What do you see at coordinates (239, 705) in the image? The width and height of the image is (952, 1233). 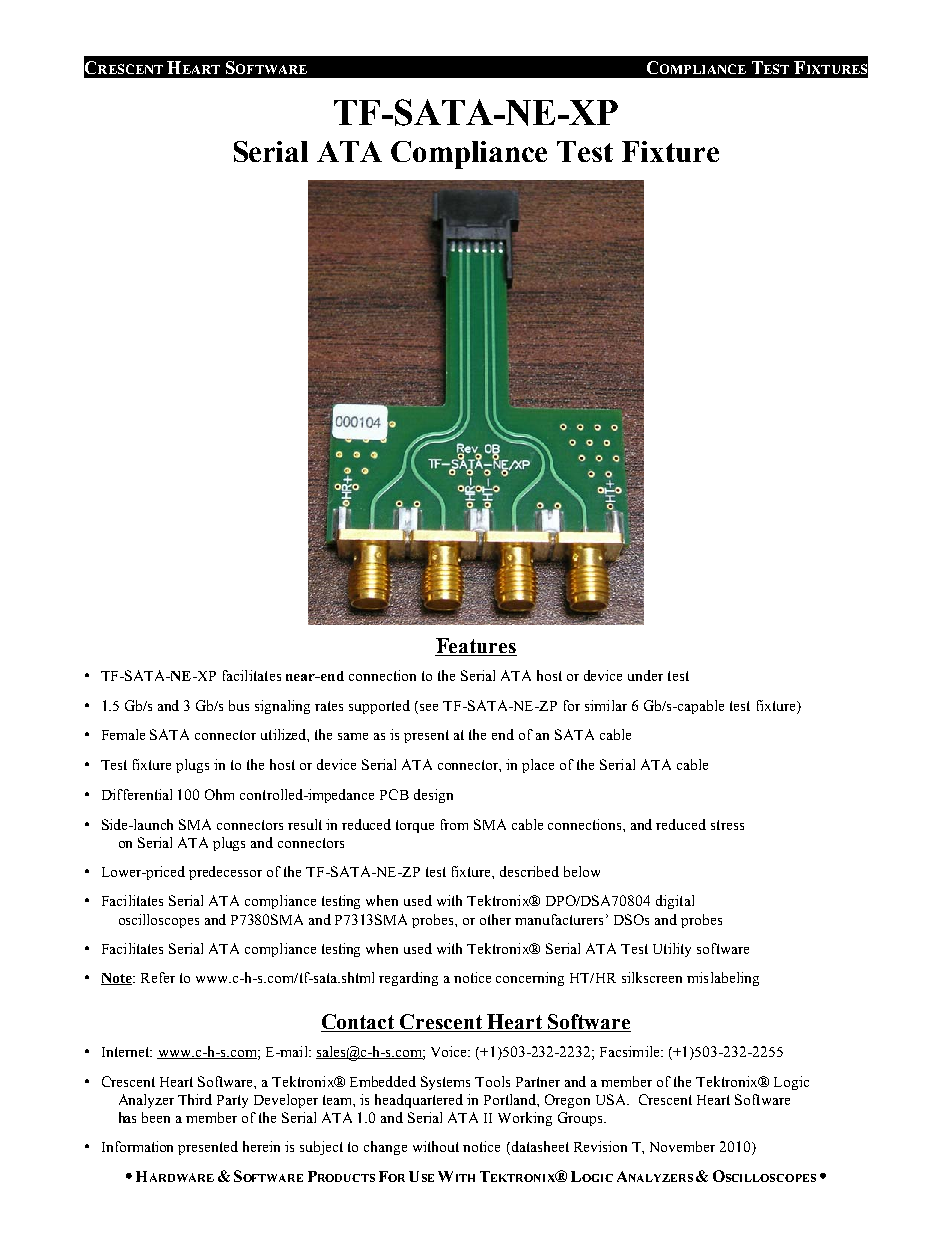 I see `bus` at bounding box center [239, 705].
